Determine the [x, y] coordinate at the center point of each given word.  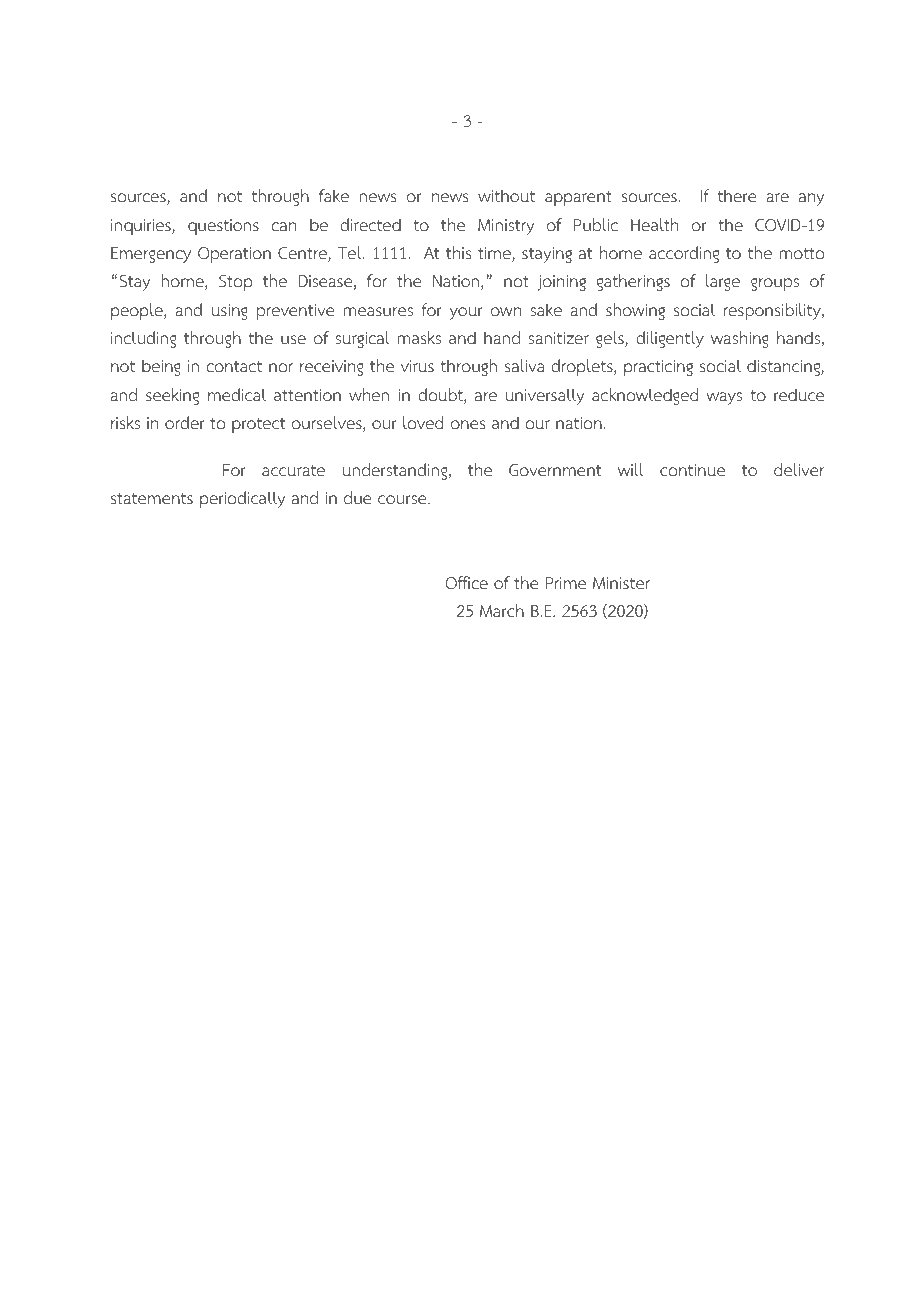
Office [467, 583]
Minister [621, 583]
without [506, 196]
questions [223, 227]
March [502, 610]
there [737, 196]
